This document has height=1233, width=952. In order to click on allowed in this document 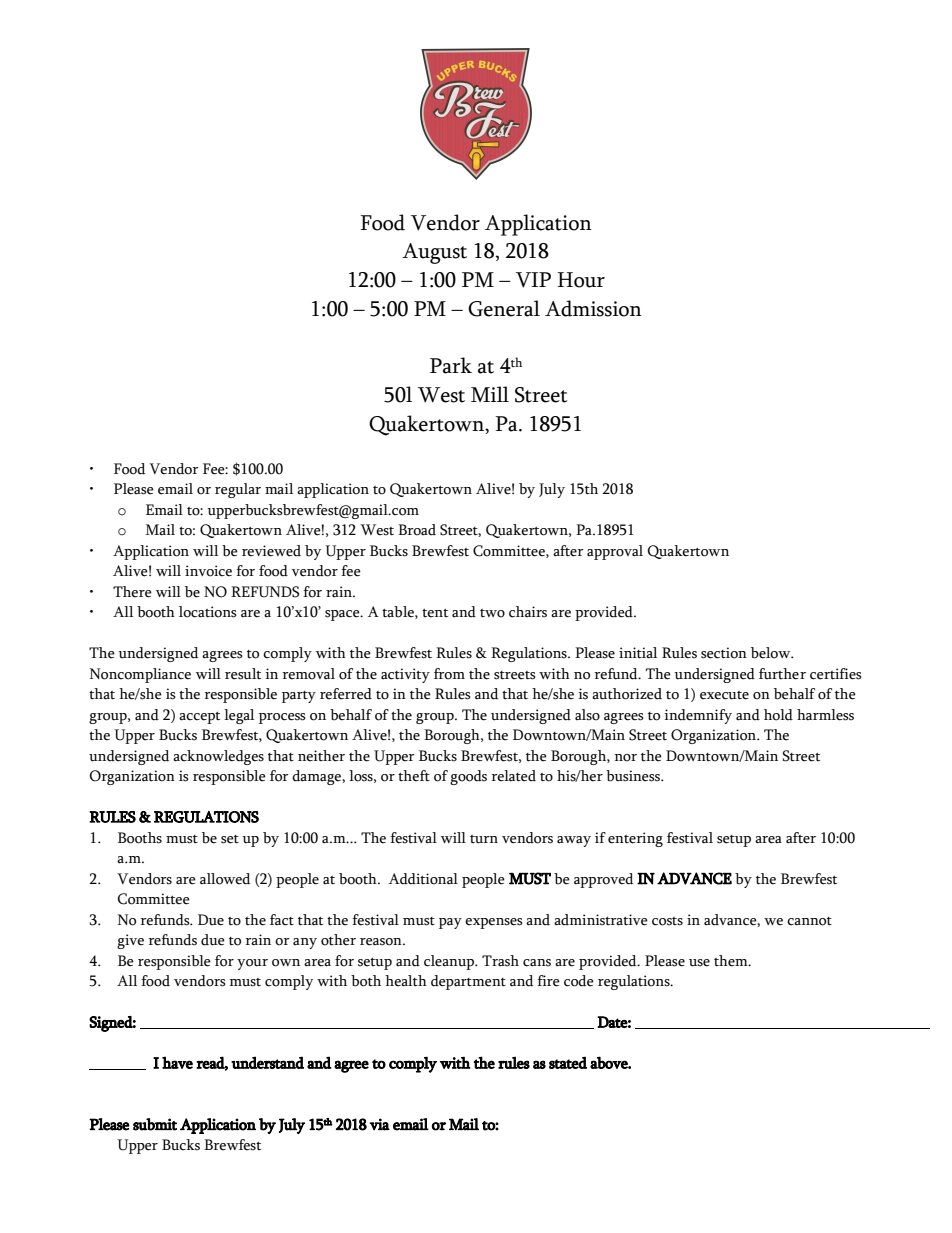, I will do `click(225, 879)`.
